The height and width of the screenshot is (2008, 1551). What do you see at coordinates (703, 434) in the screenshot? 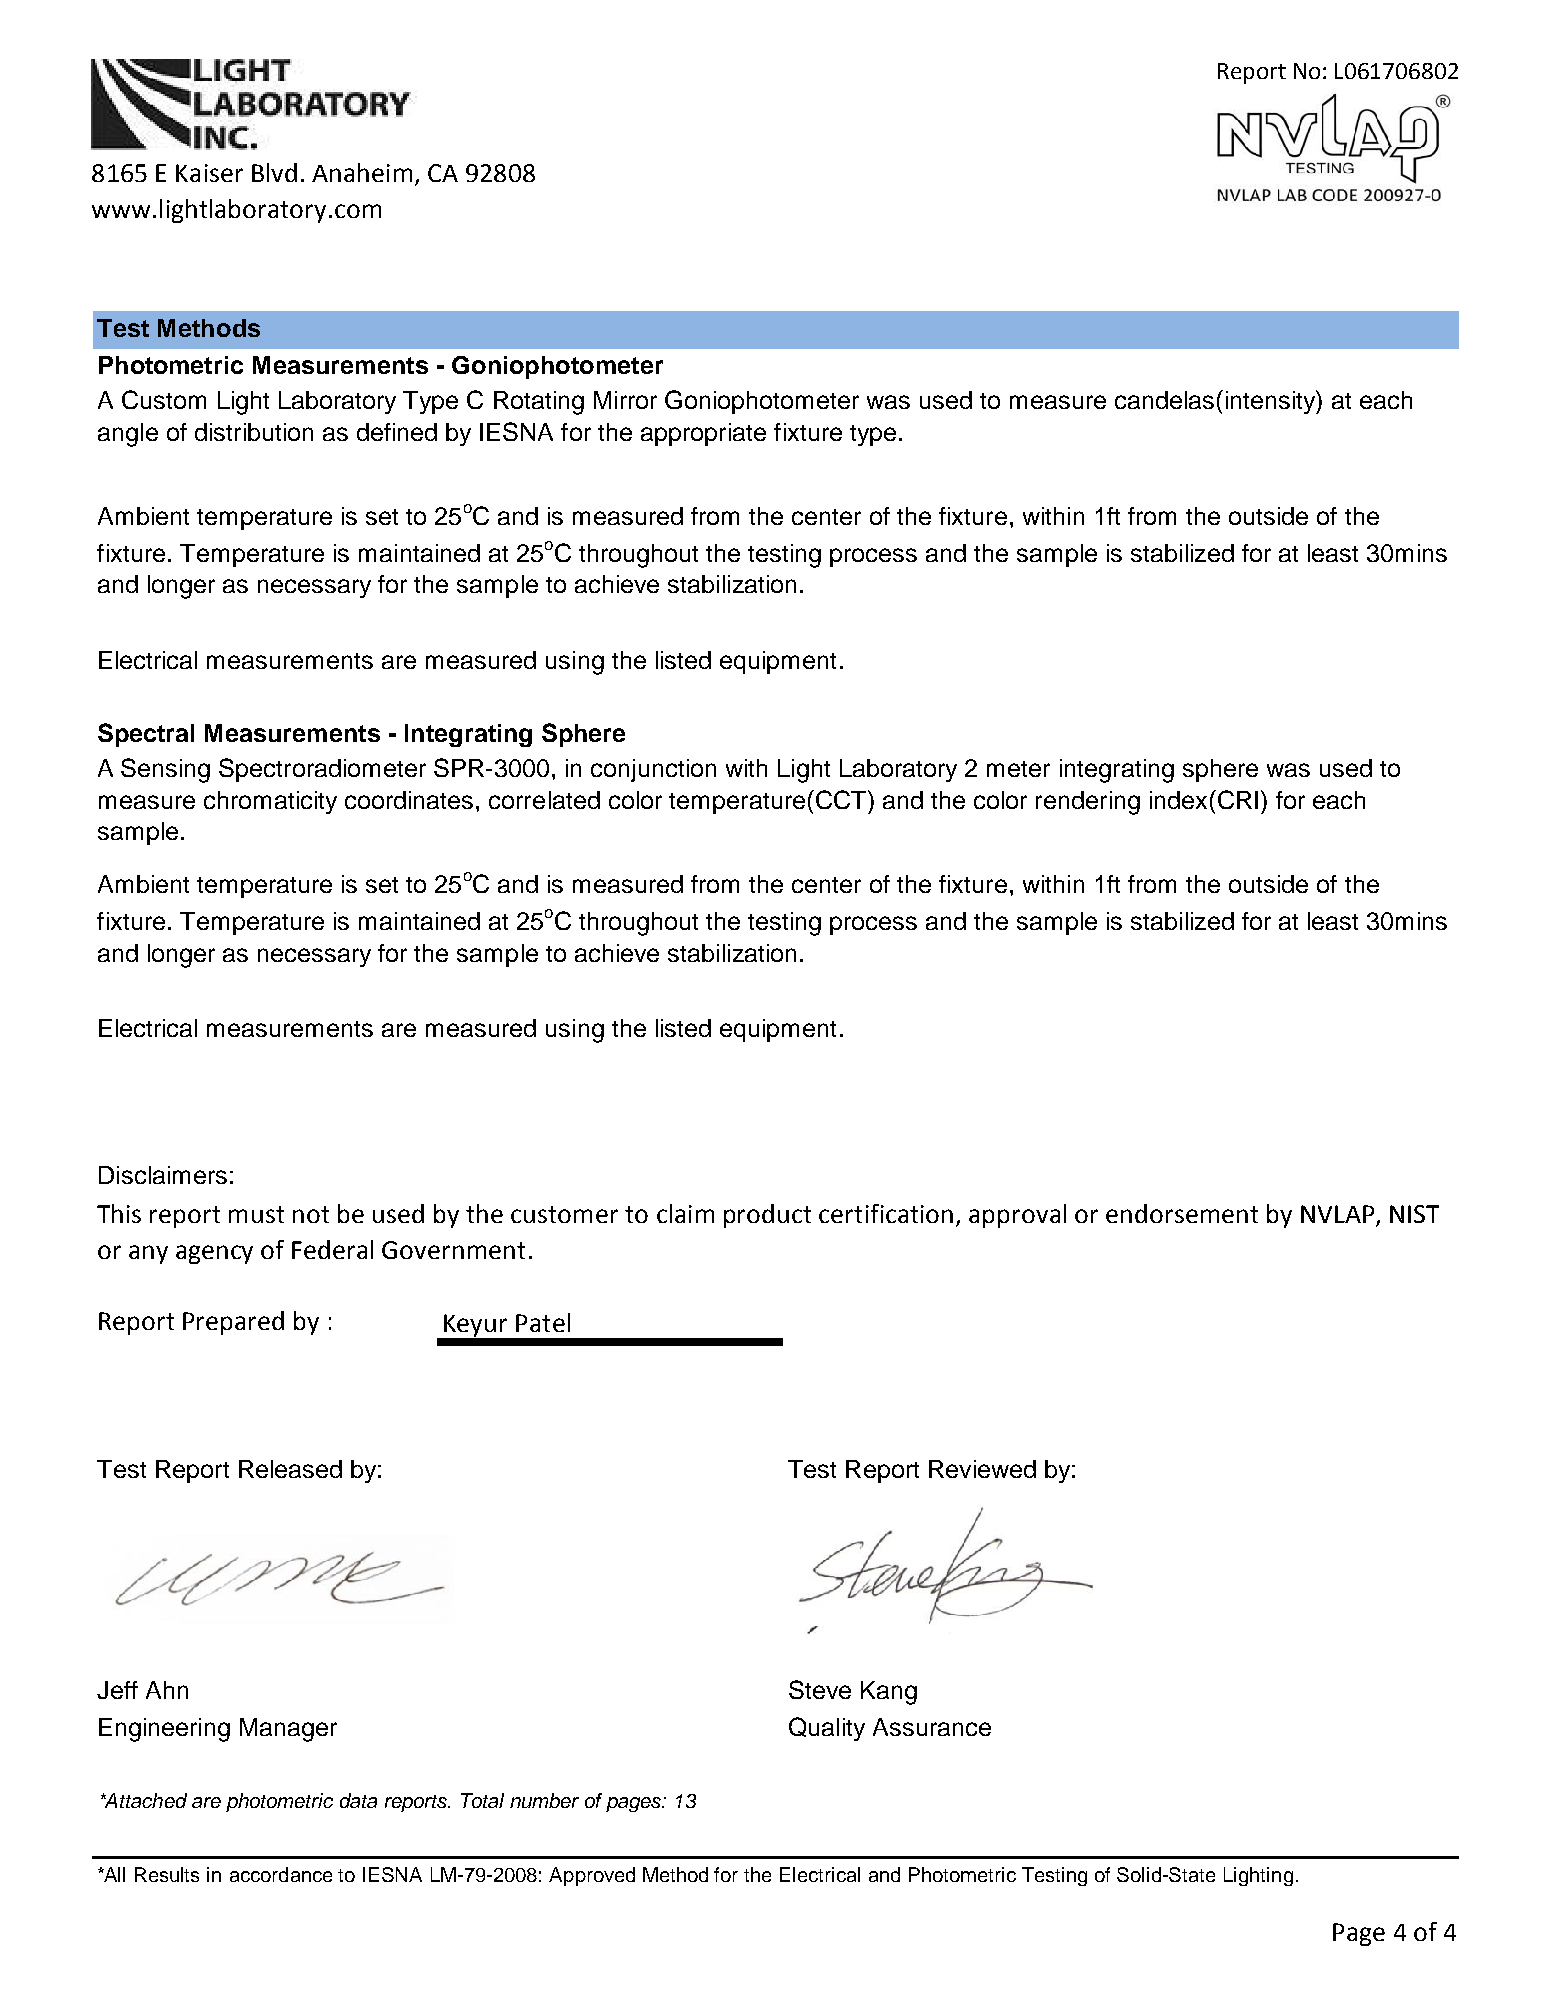
I see `appropriate` at bounding box center [703, 434].
